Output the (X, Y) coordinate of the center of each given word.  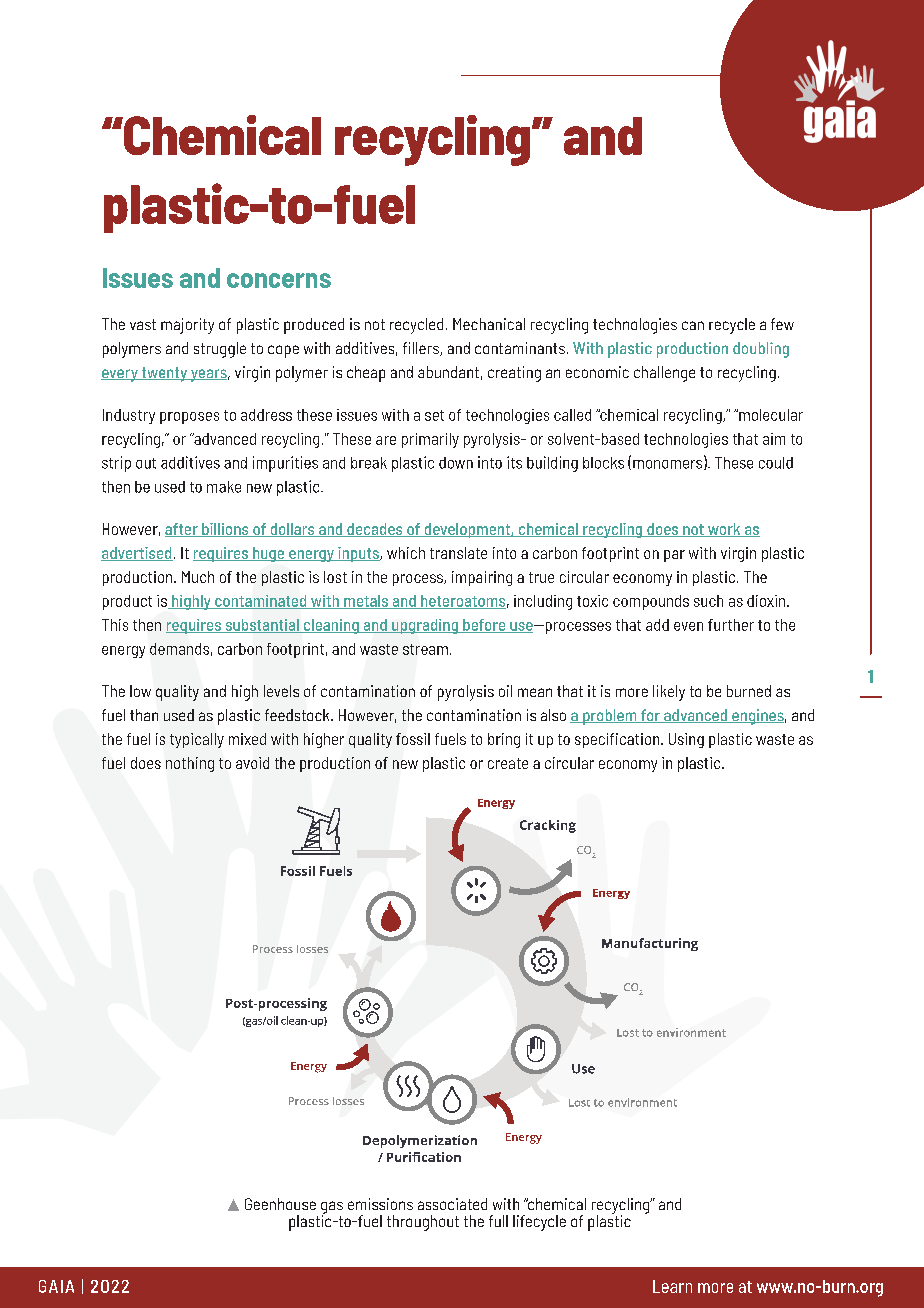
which (406, 553)
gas (332, 1208)
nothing (190, 764)
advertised (137, 554)
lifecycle (539, 1223)
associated (452, 1204)
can (693, 325)
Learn (672, 1286)
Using (686, 740)
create (508, 763)
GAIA (56, 1286)
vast (143, 324)
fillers (422, 349)
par (674, 556)
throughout (423, 1223)
